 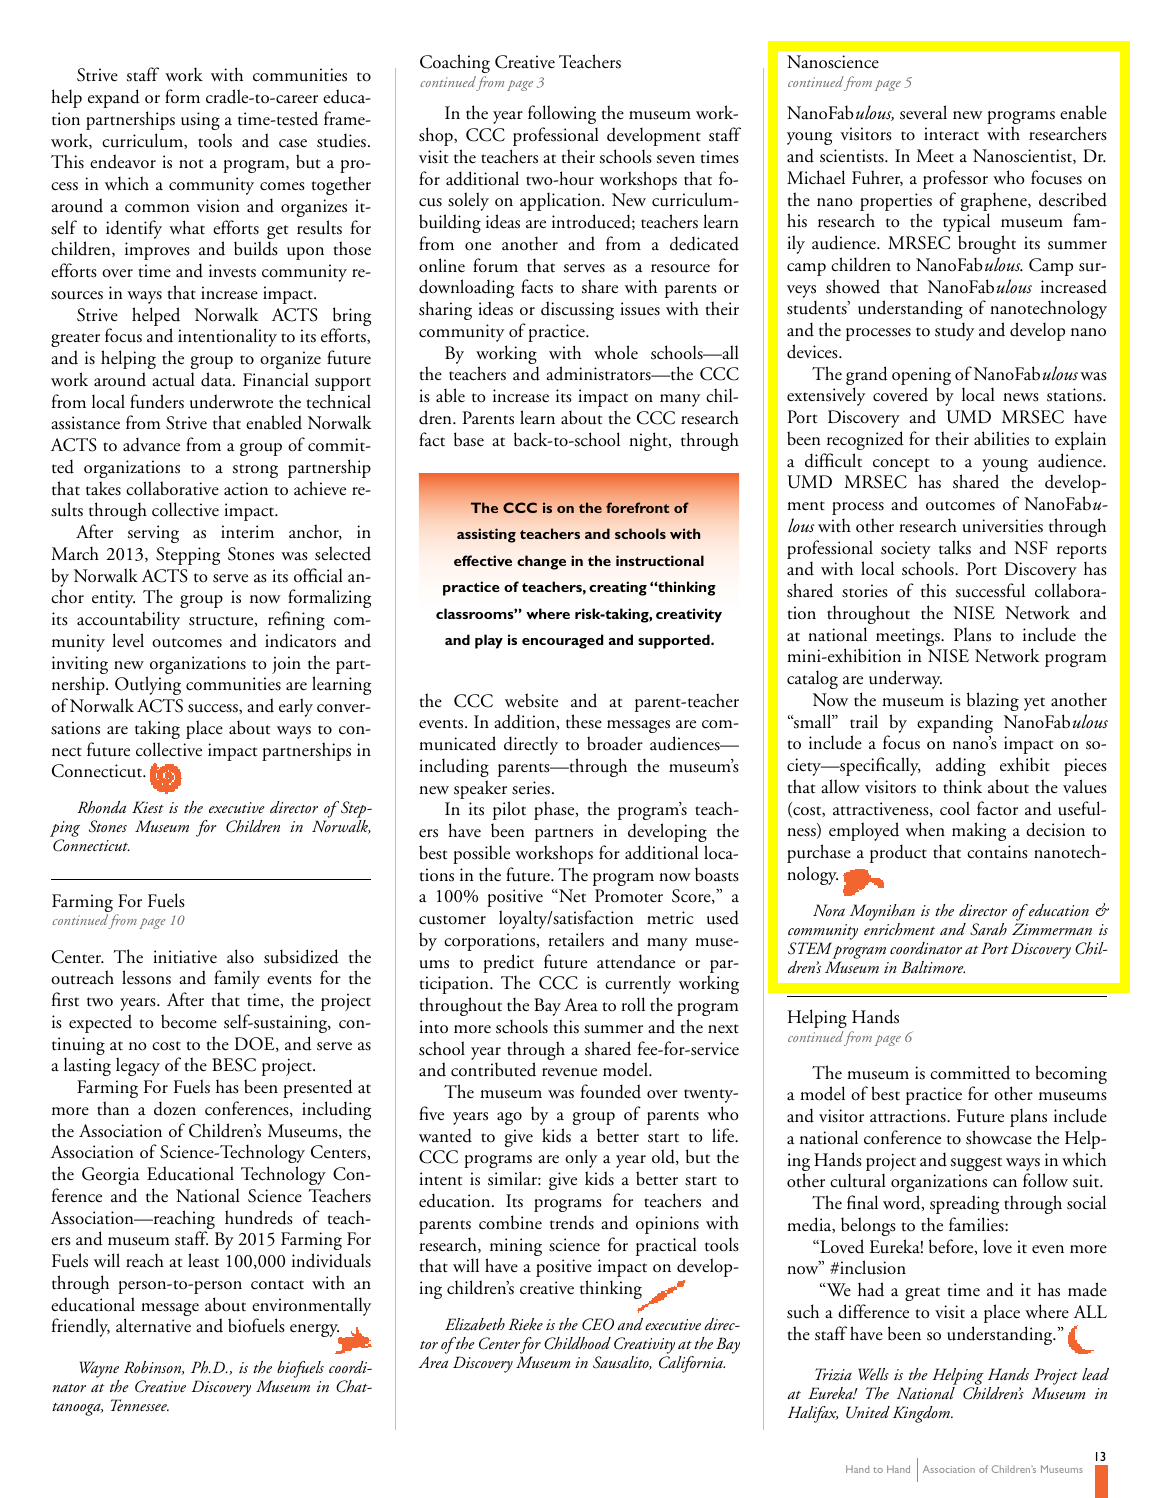 What do you see at coordinates (873, 1374) in the screenshot?
I see `Wells` at bounding box center [873, 1374].
